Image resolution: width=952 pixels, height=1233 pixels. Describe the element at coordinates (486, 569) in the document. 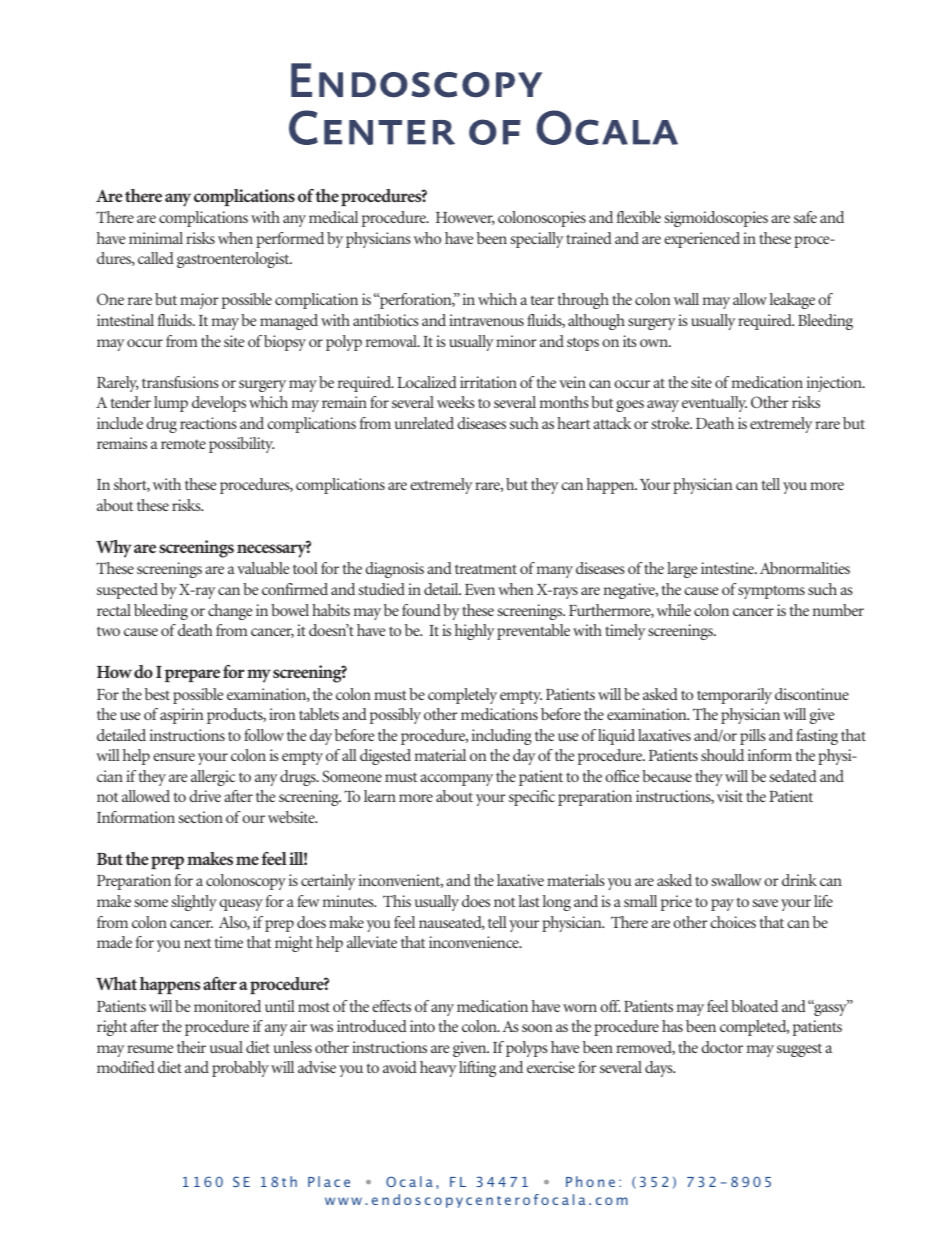

I see `treatment` at that location.
